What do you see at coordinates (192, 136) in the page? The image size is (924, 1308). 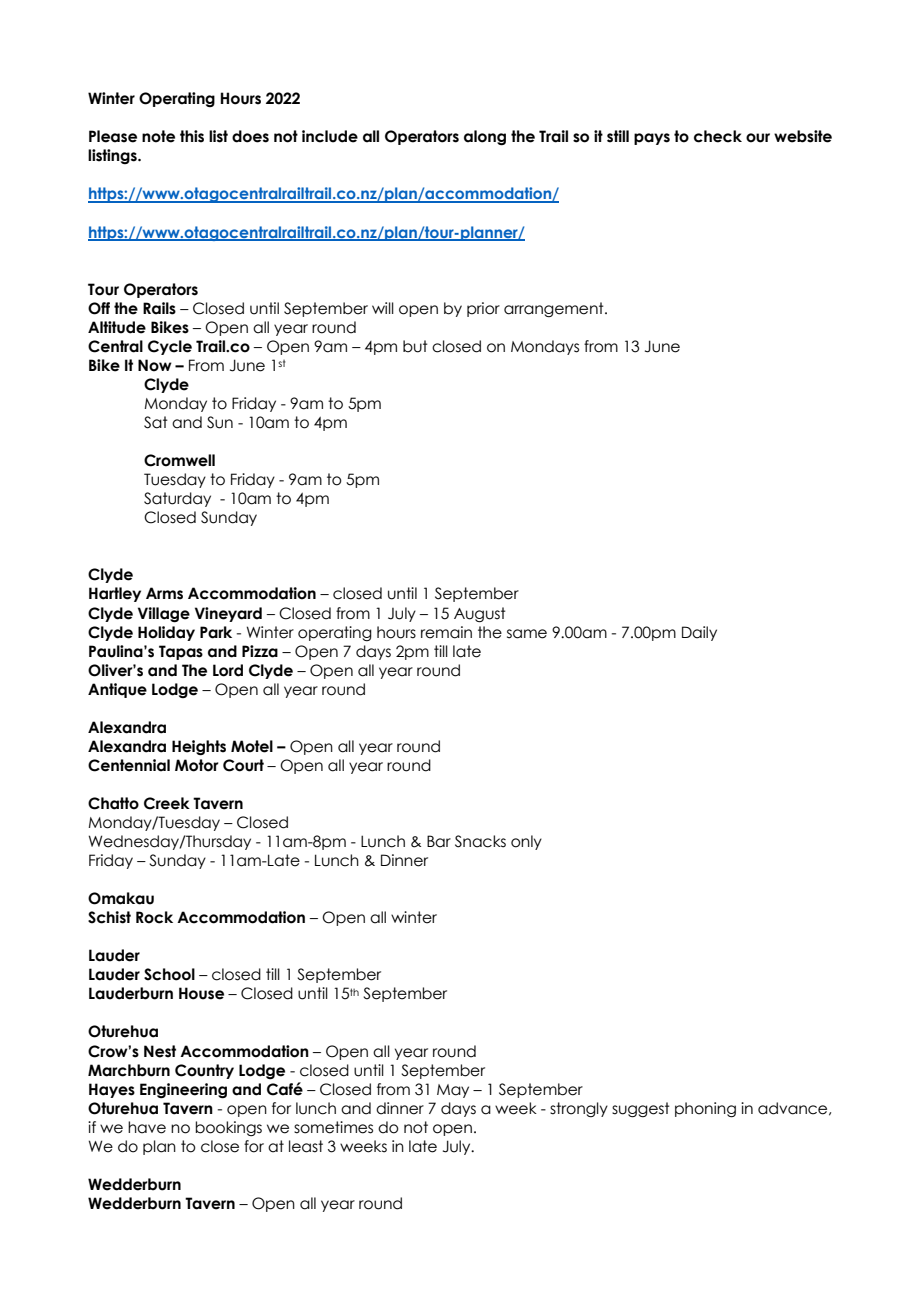 I see `this` at bounding box center [192, 136].
